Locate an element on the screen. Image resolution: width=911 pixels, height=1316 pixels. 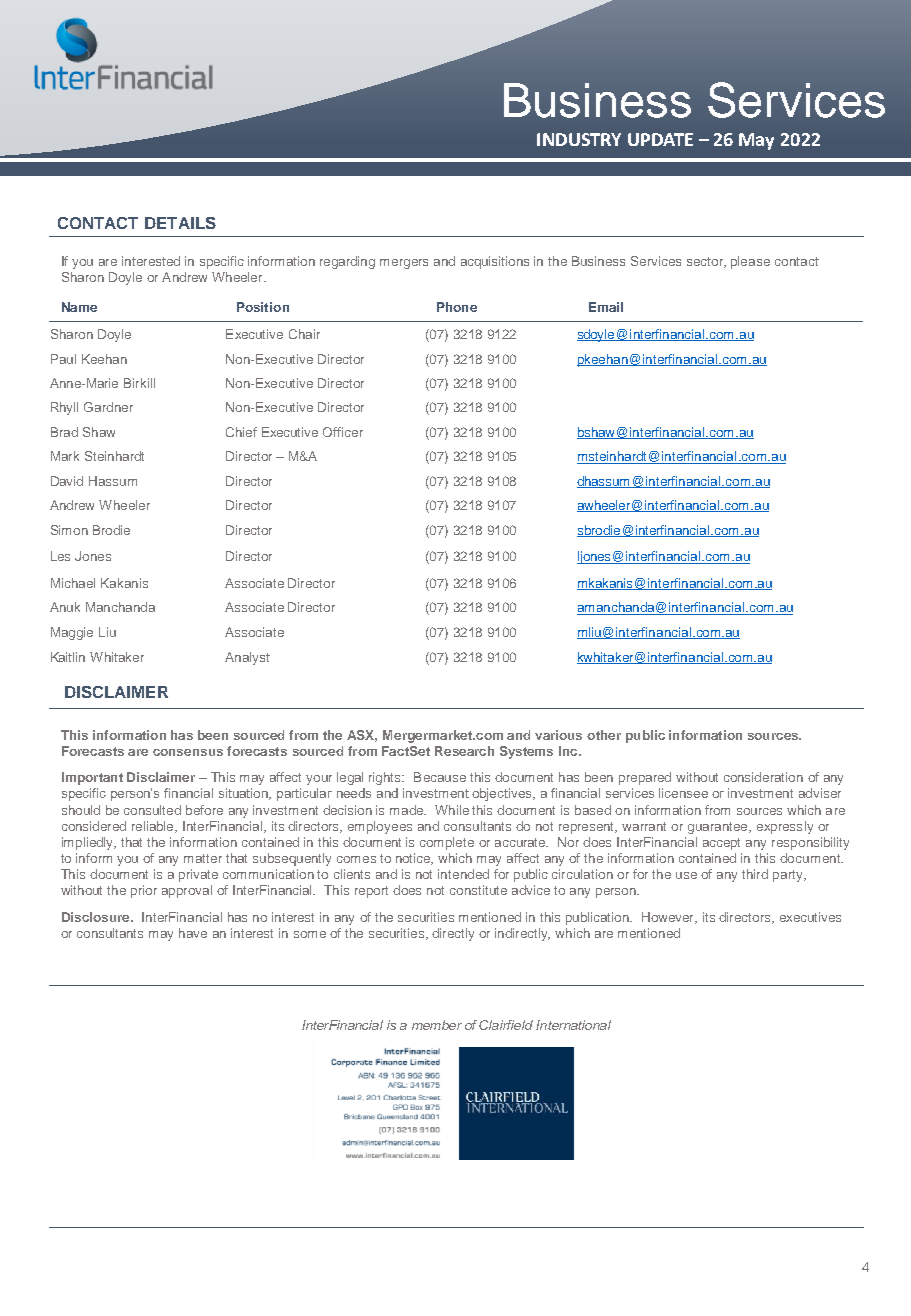
DETAILS is located at coordinates (180, 223).
